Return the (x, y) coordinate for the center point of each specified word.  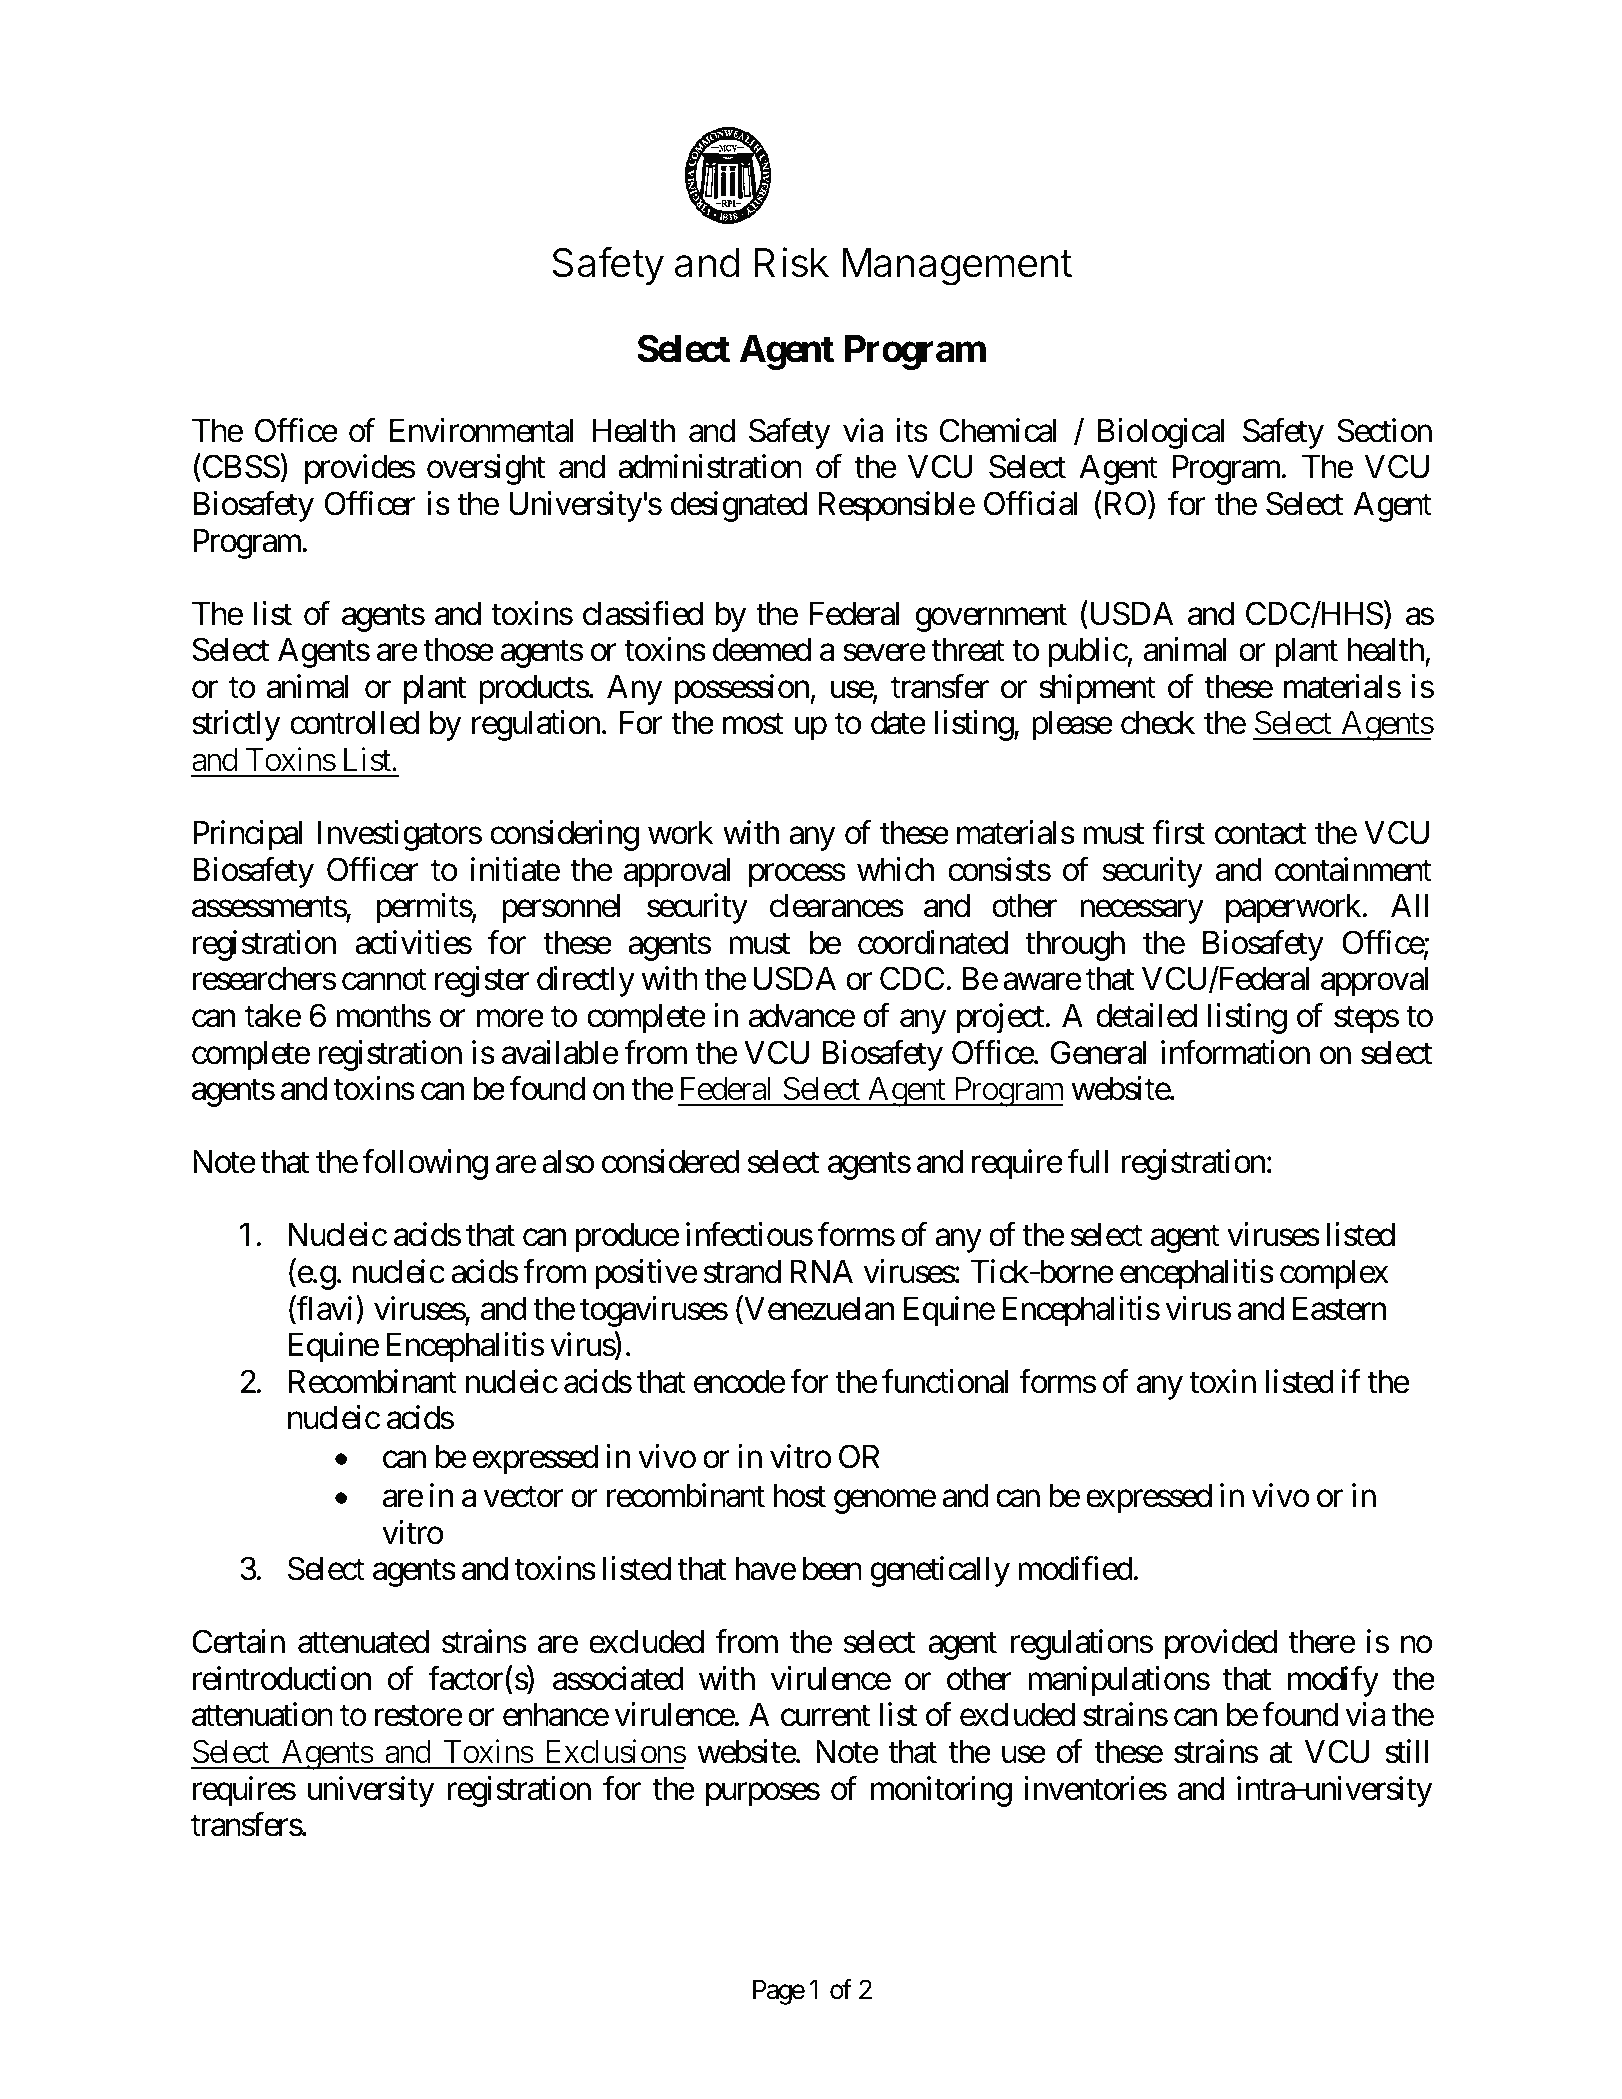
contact (1260, 834)
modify (1333, 1681)
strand (742, 1272)
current (825, 1716)
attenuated (363, 1642)
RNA (821, 1271)
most (753, 724)
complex (1334, 1275)
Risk (791, 262)
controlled (354, 723)
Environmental (482, 430)
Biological (1161, 433)
